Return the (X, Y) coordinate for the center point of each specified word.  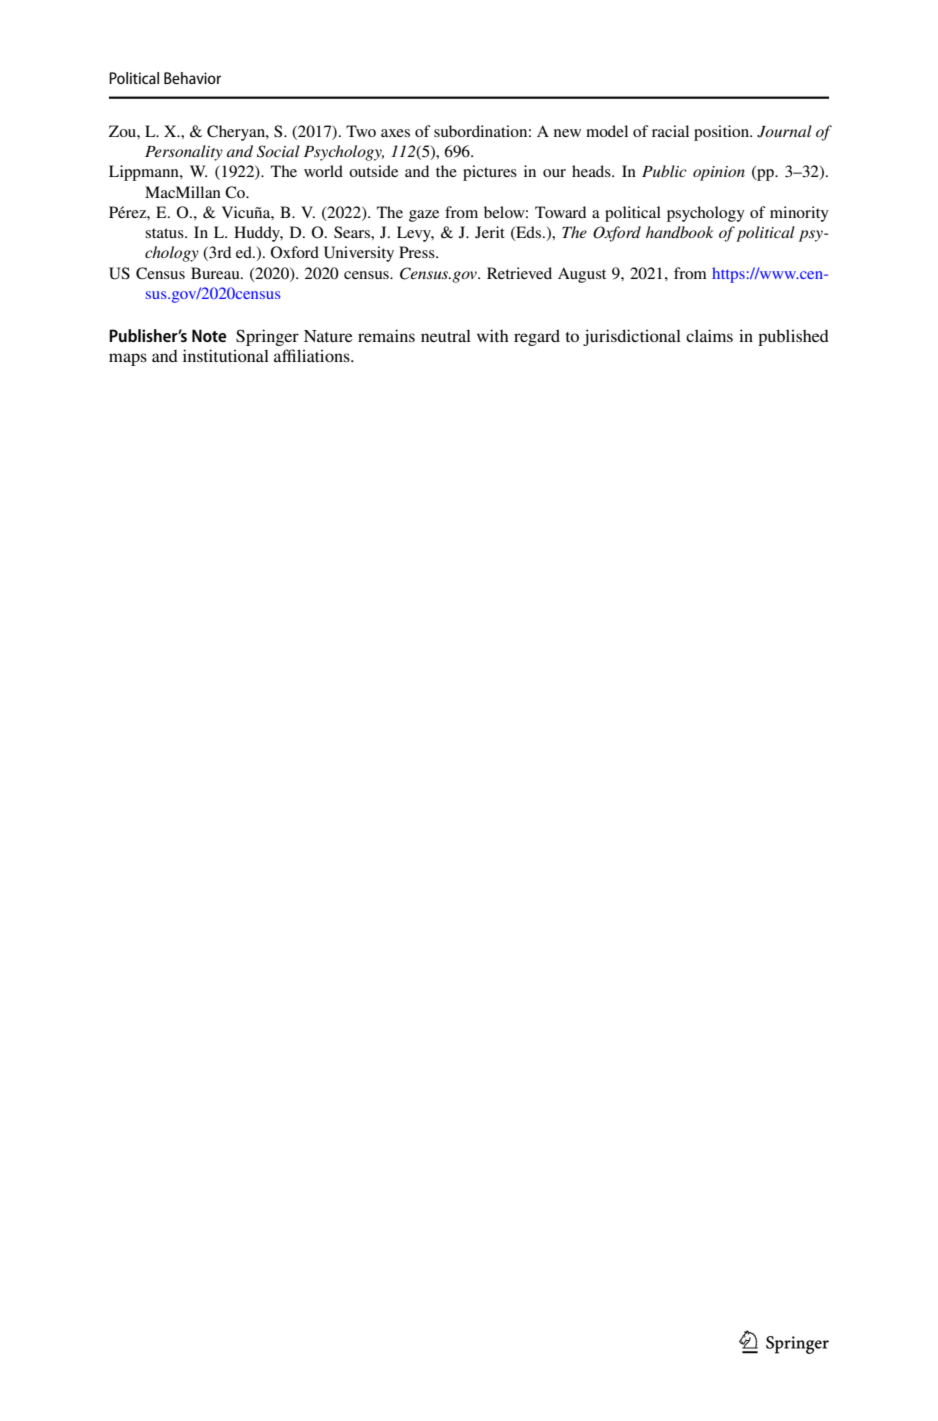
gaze (424, 216)
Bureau (216, 273)
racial (670, 131)
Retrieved (519, 273)
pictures (490, 173)
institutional (226, 355)
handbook (679, 232)
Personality (184, 153)
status (165, 233)
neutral (446, 336)
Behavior (192, 78)
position (723, 133)
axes (395, 133)
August (582, 275)
